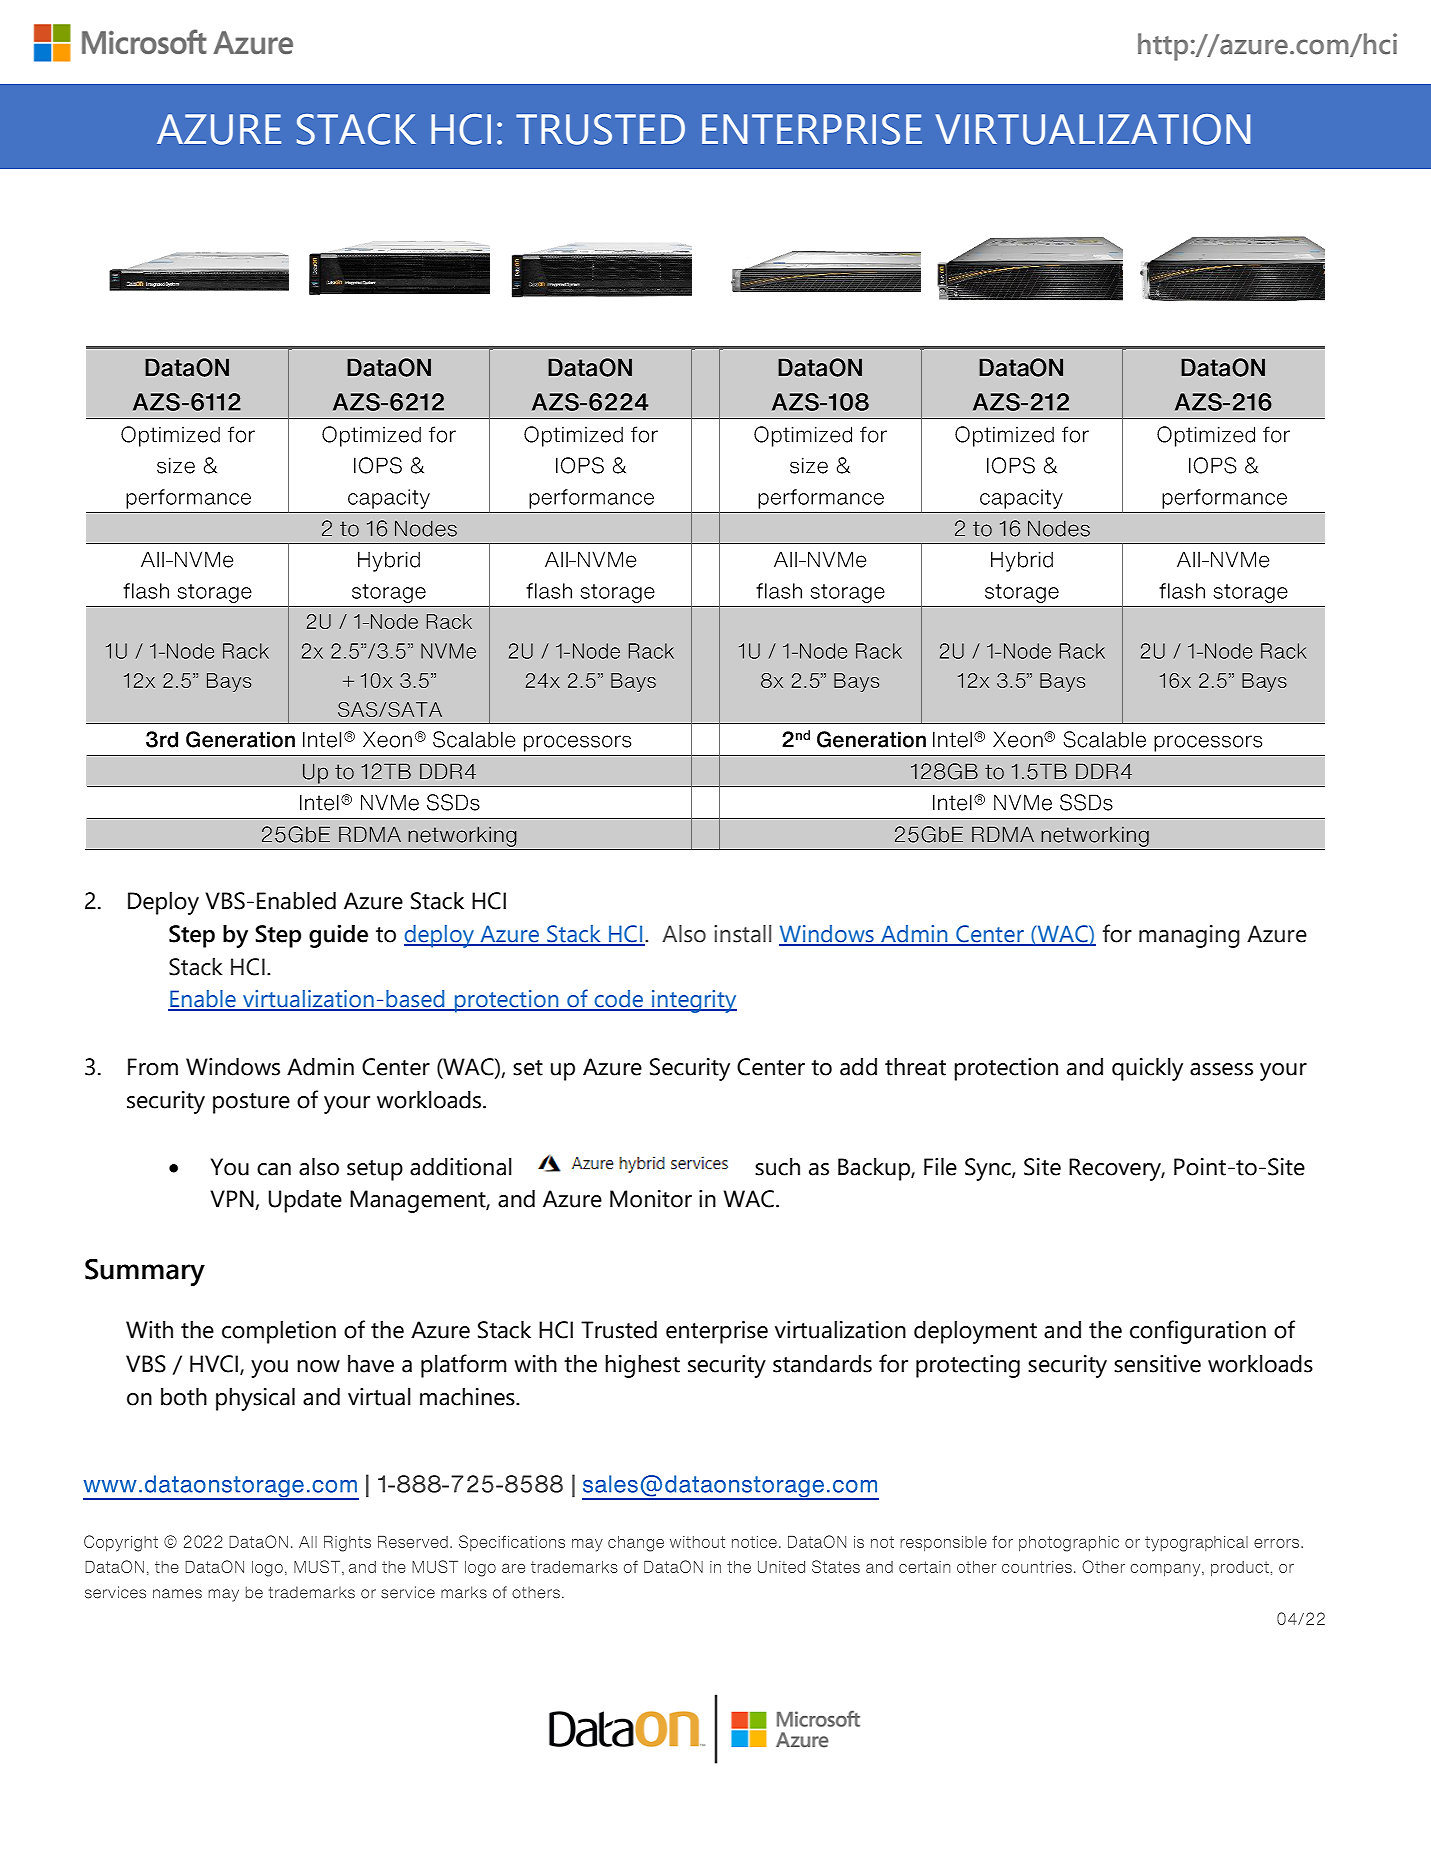  Describe the element at coordinates (989, 1169) in the image. I see `Sync` at that location.
